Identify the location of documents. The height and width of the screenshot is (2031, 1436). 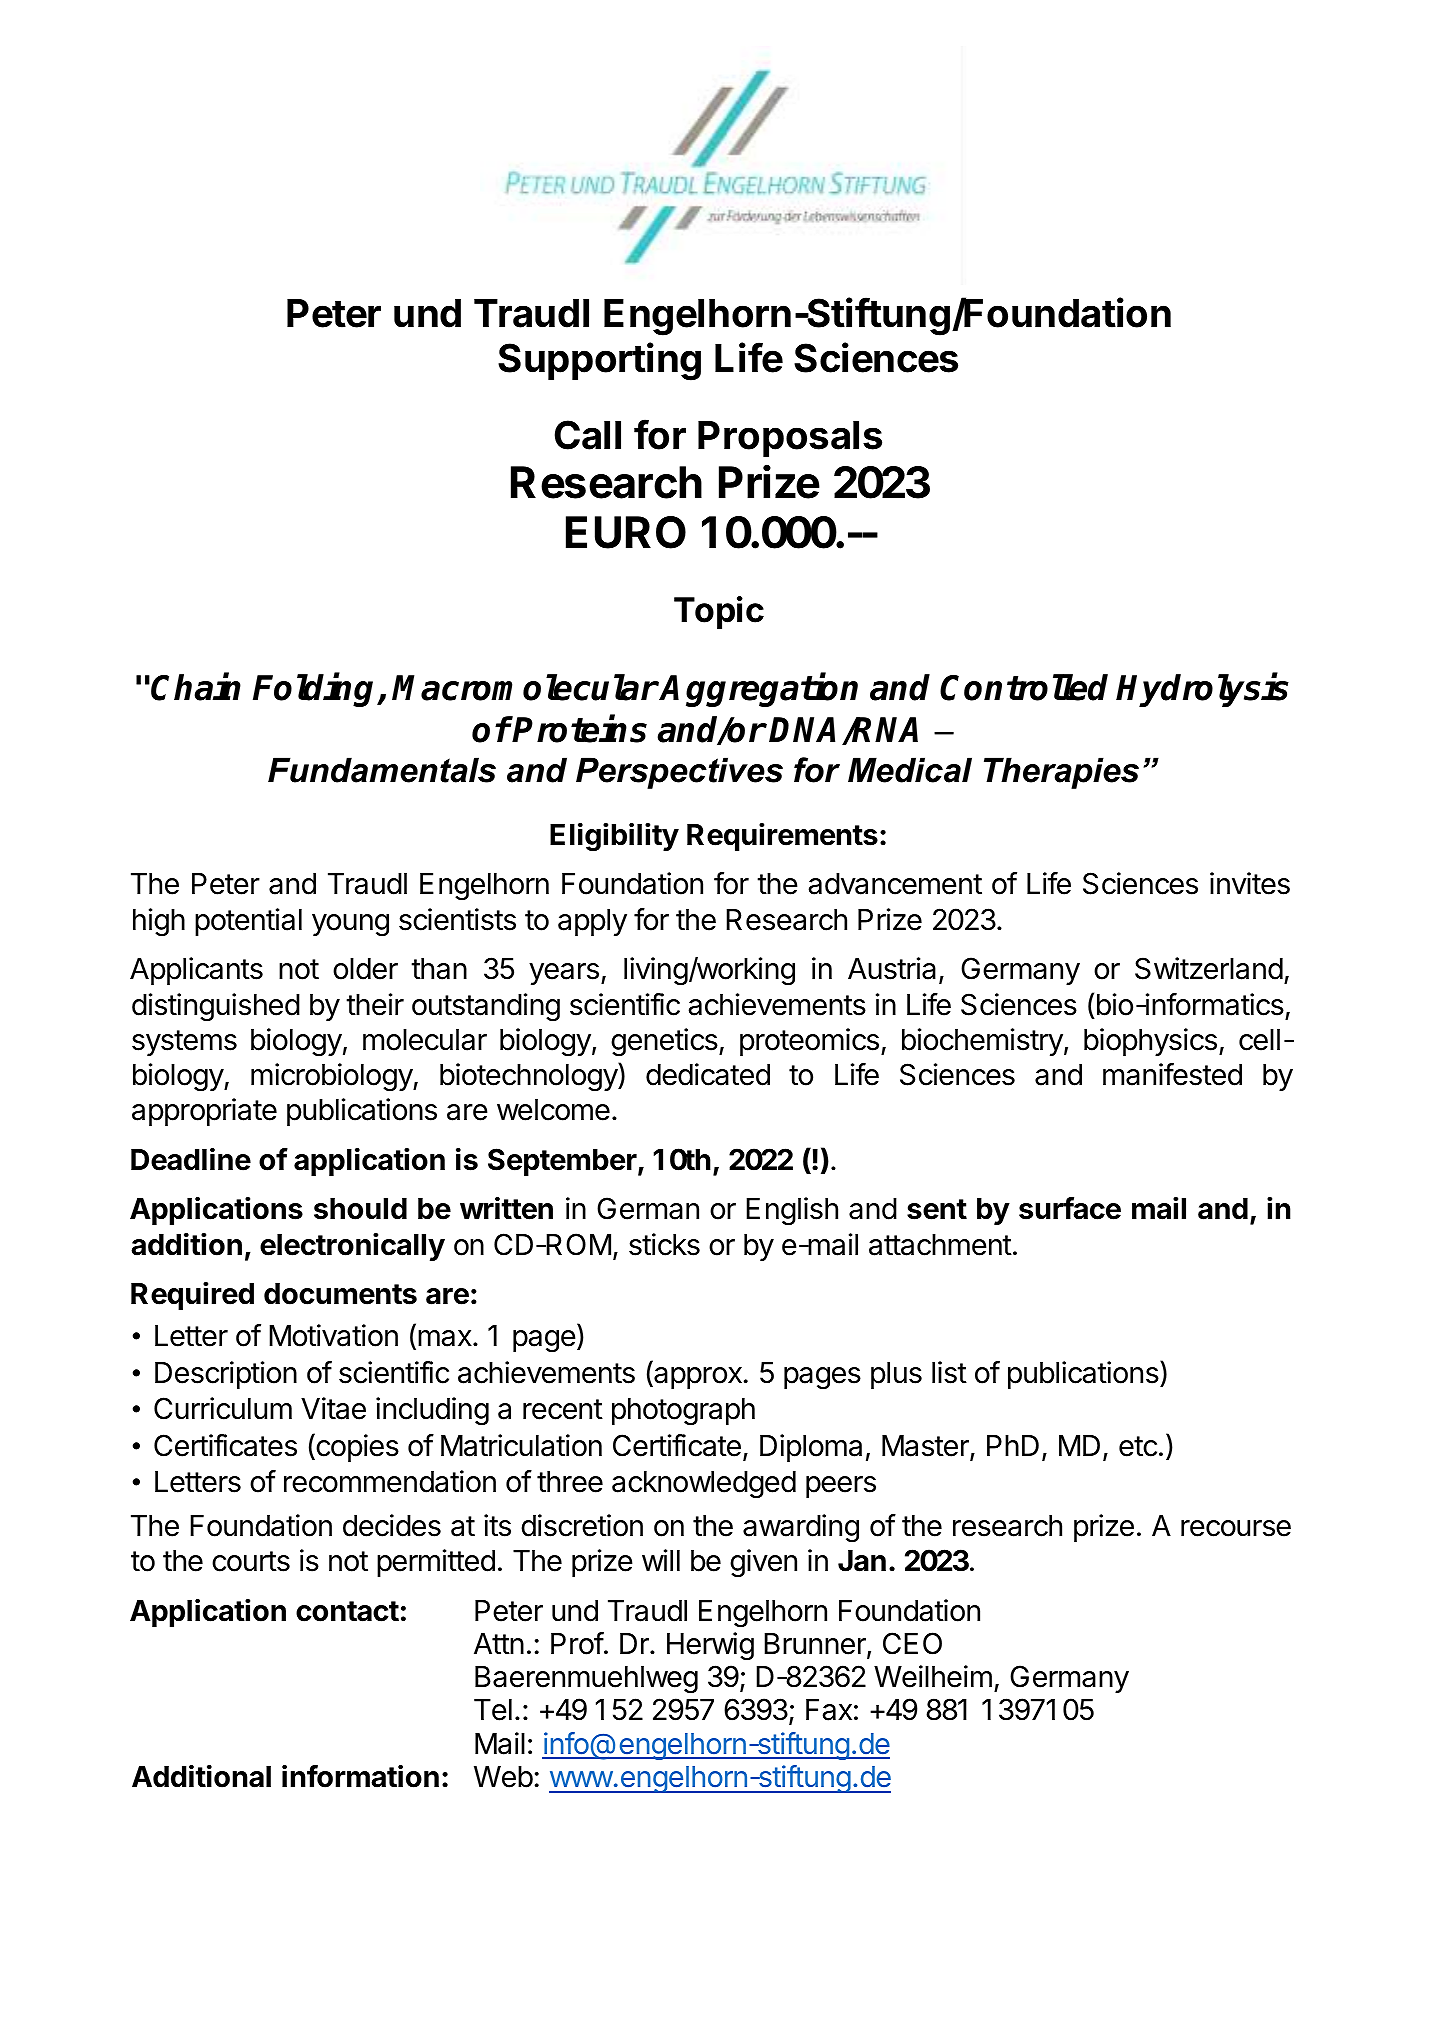
(340, 1294).
